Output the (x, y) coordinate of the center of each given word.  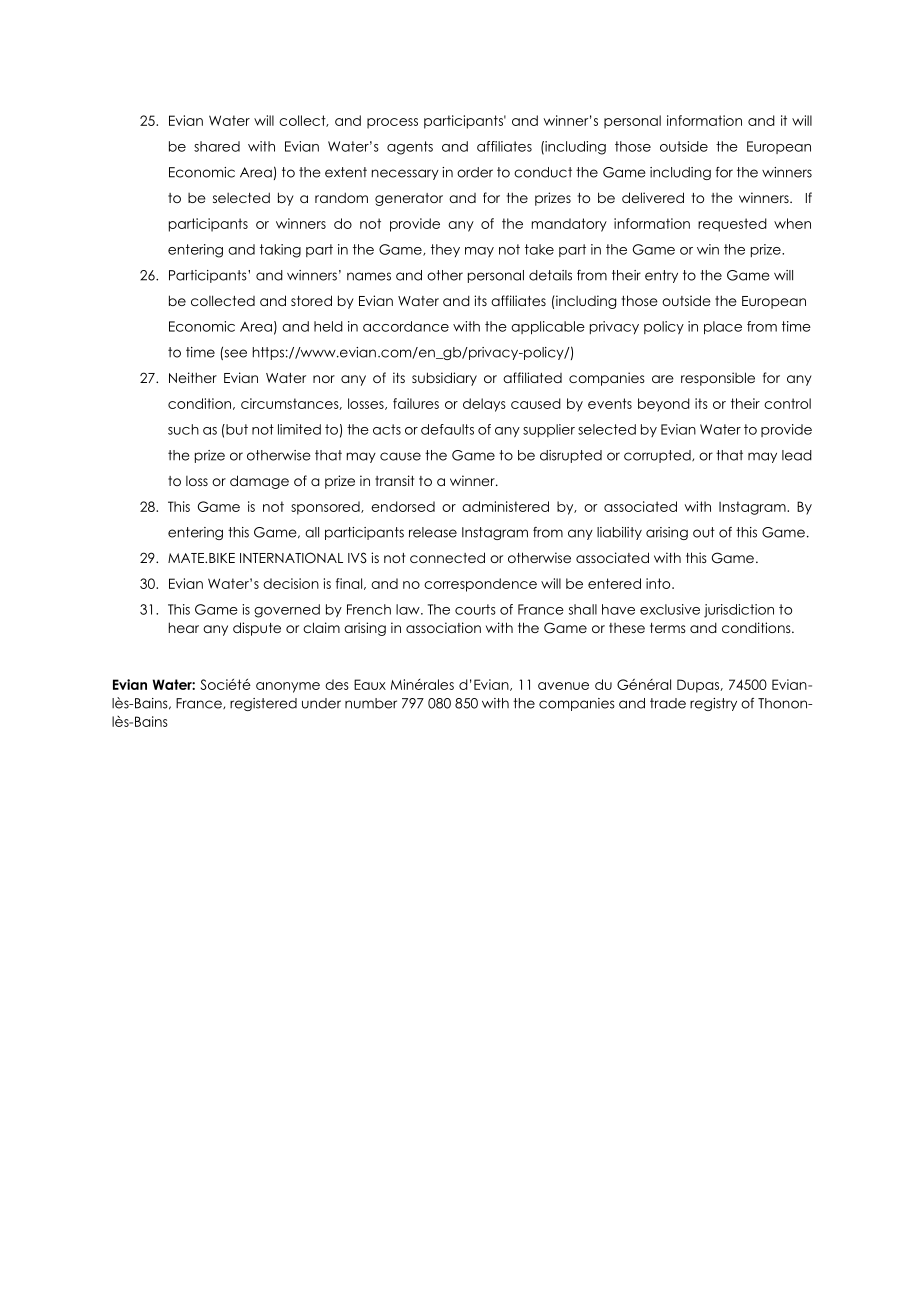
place (723, 328)
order (475, 172)
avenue (563, 686)
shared (217, 146)
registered (263, 704)
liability (619, 533)
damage (259, 482)
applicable (548, 328)
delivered (653, 197)
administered (505, 506)
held (328, 326)
